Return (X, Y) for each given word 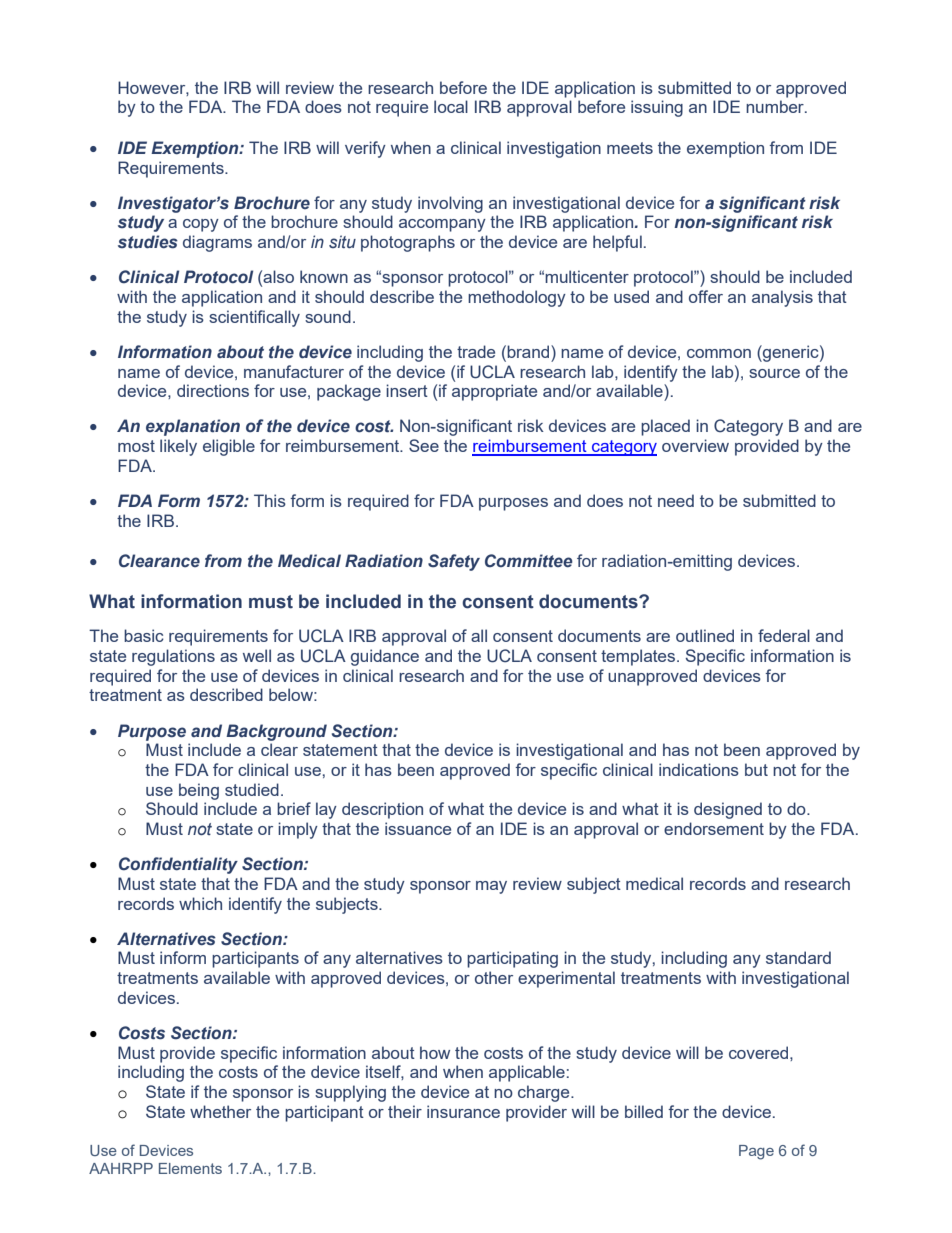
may (491, 887)
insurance (463, 1111)
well (257, 655)
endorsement (714, 828)
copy (201, 225)
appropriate (494, 392)
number (776, 106)
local (451, 106)
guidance (385, 657)
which (200, 903)
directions (213, 390)
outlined (705, 635)
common (719, 353)
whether (220, 1111)
